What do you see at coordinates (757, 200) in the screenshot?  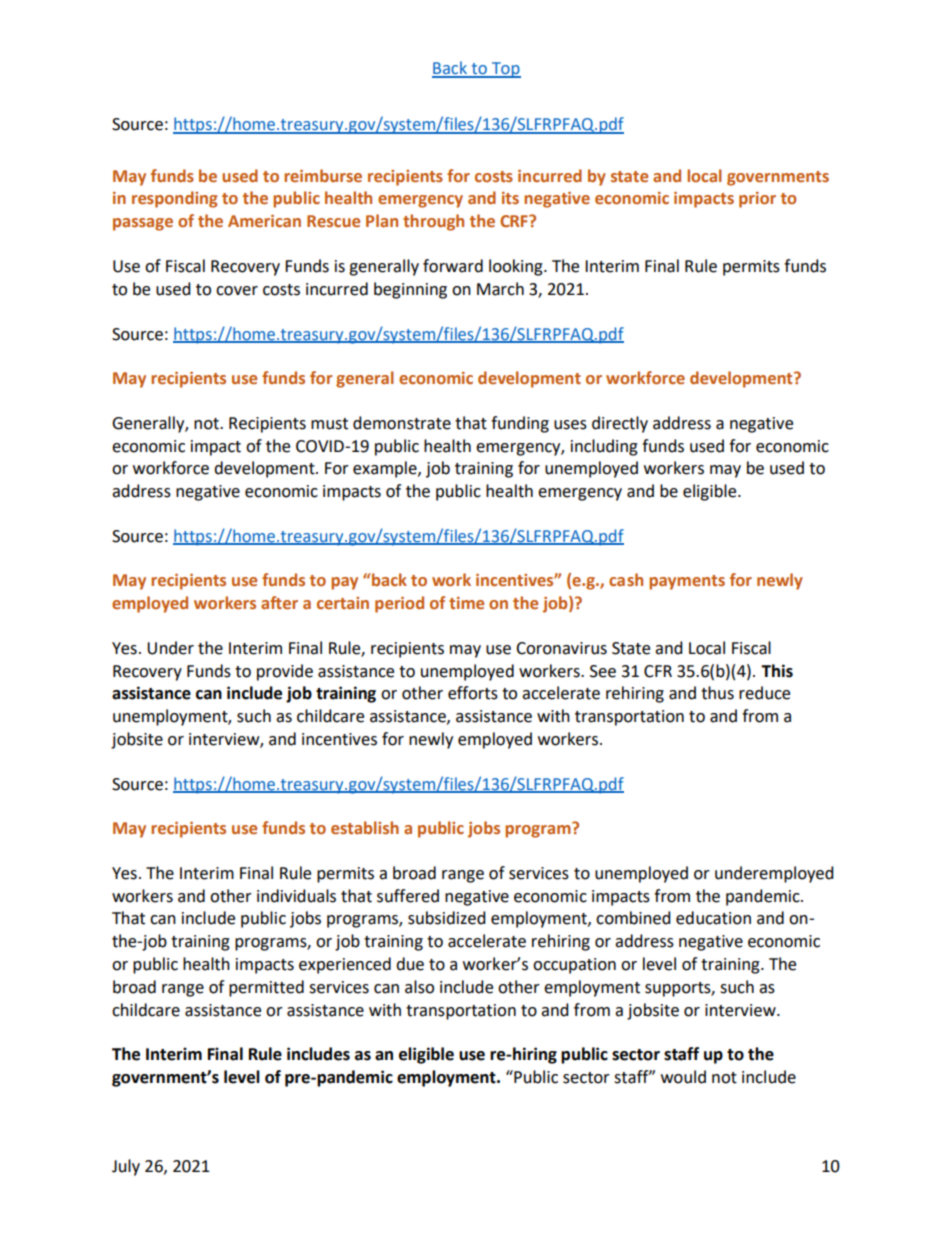 I see `prior` at bounding box center [757, 200].
